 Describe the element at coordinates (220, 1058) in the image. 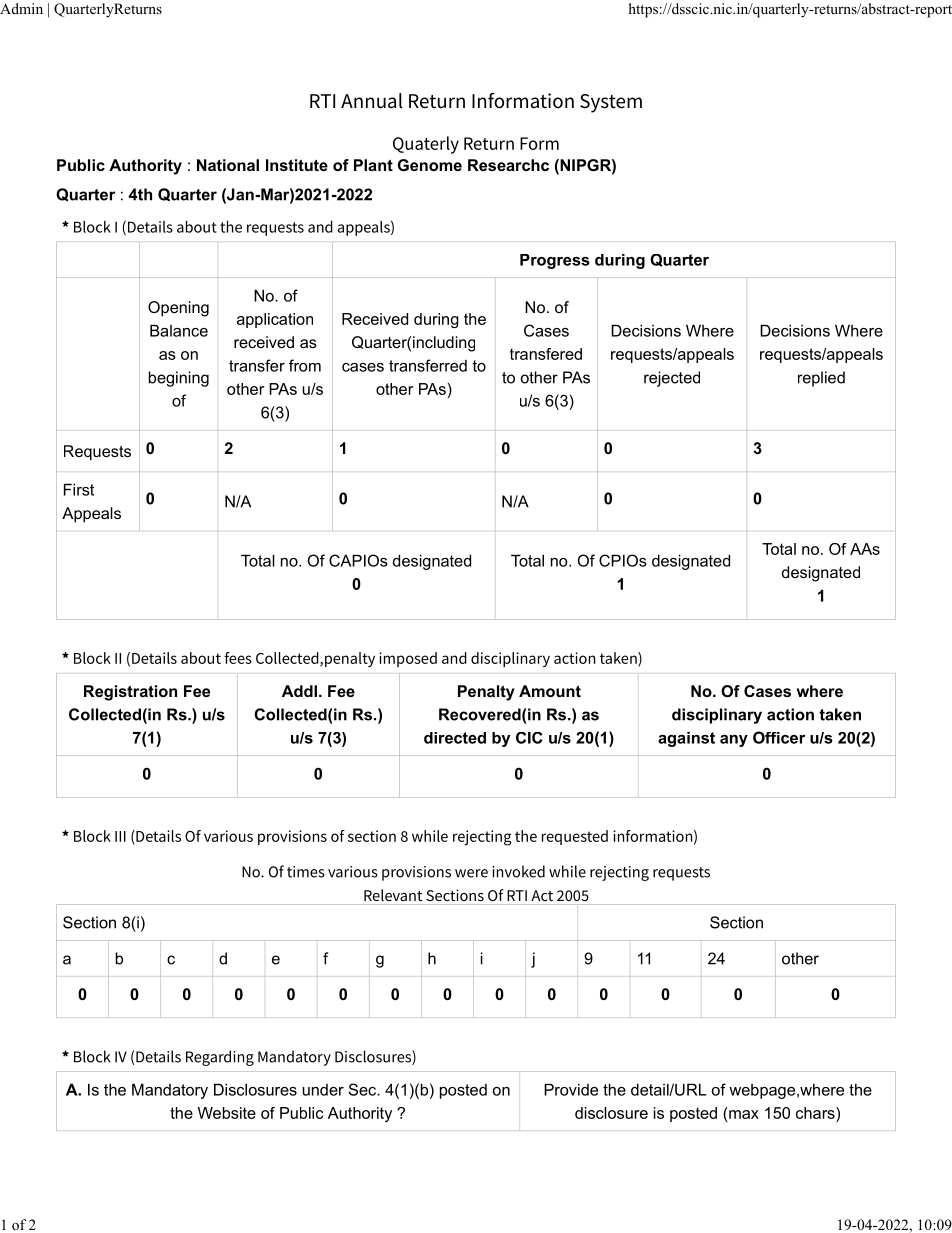

I see `Regarding` at that location.
